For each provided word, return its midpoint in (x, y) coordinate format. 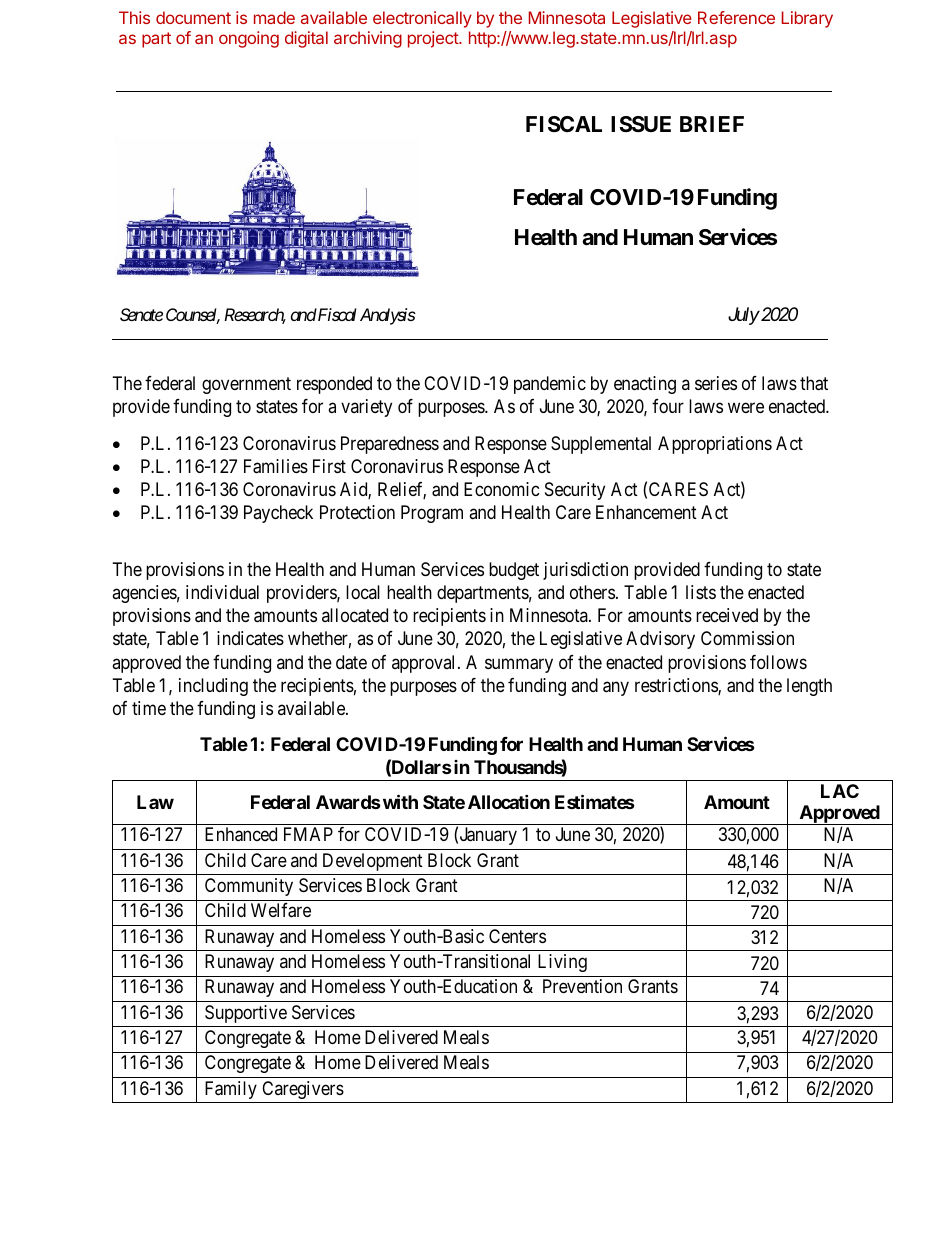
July (744, 316)
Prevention (582, 986)
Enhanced (241, 834)
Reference (736, 17)
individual (222, 592)
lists (701, 592)
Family (231, 1090)
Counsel (193, 316)
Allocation (509, 801)
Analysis (388, 316)
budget (514, 571)
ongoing (249, 39)
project (434, 39)
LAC (840, 791)
